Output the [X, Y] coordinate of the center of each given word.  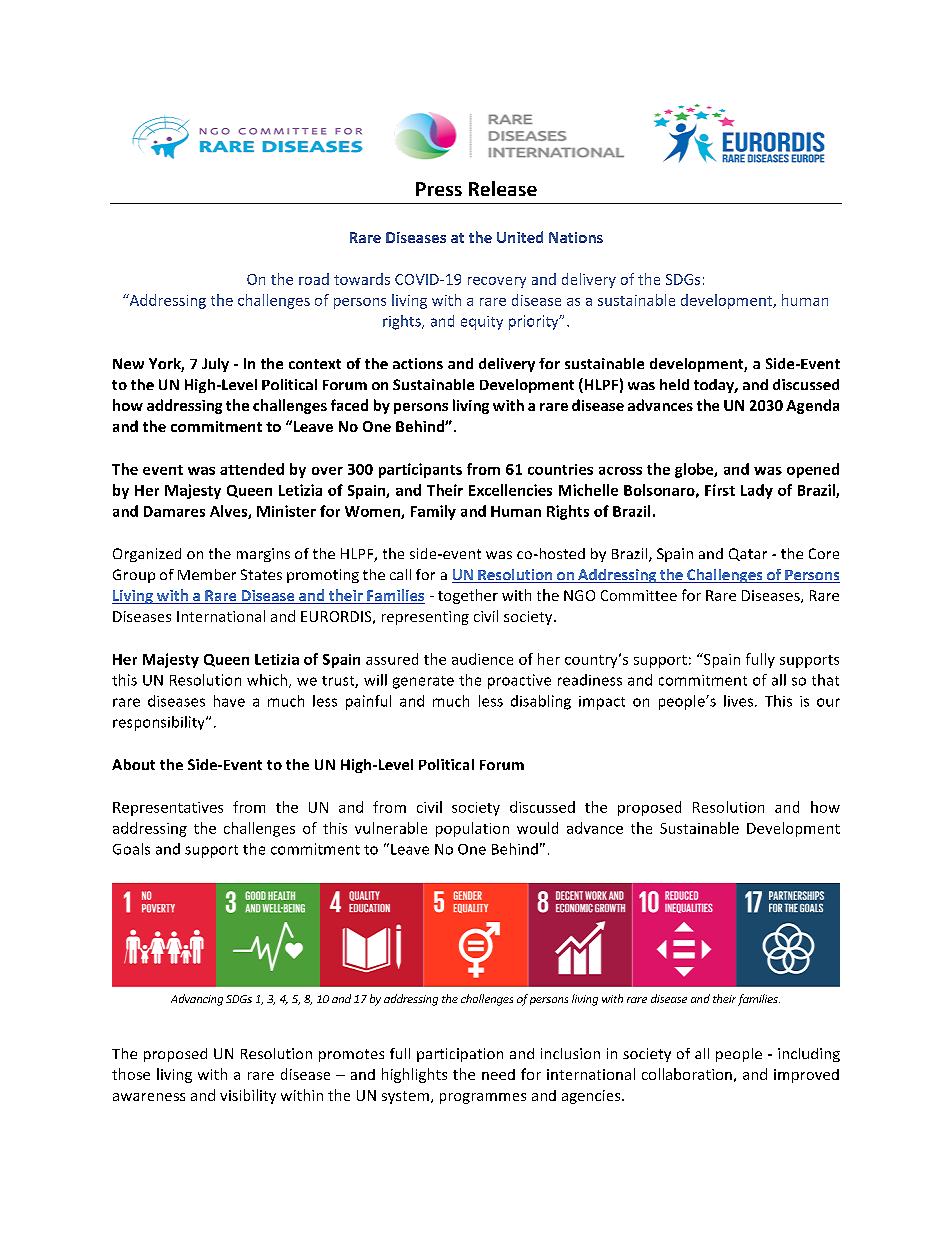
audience [482, 659]
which [268, 681]
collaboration [687, 1074]
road [314, 279]
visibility [248, 1096]
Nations [576, 237]
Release [503, 188]
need [498, 1074]
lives [740, 701]
